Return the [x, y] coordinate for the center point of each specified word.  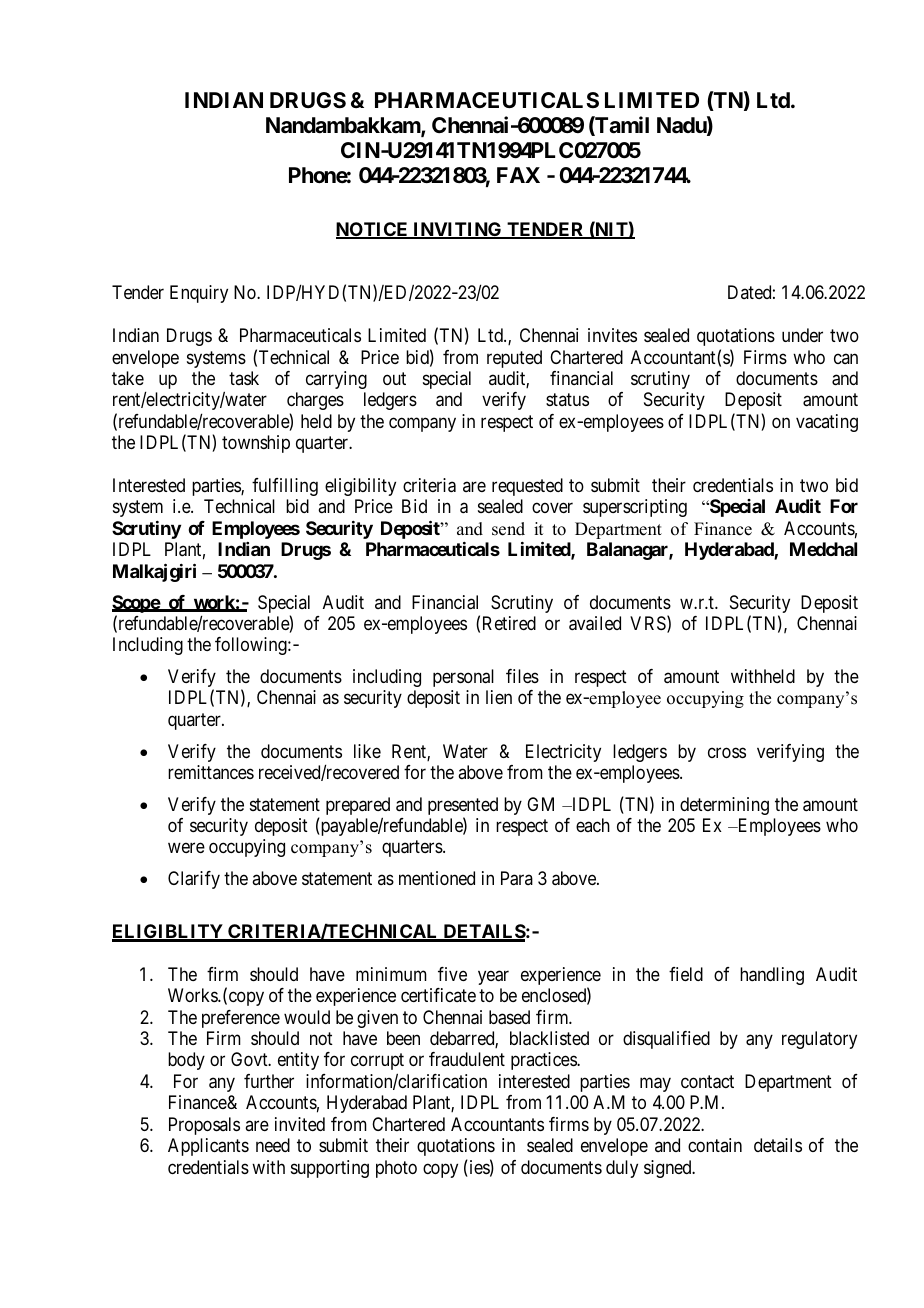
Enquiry [199, 294]
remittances [211, 772]
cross [727, 752]
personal [463, 678]
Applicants [208, 1147]
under [802, 335]
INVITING [457, 230]
